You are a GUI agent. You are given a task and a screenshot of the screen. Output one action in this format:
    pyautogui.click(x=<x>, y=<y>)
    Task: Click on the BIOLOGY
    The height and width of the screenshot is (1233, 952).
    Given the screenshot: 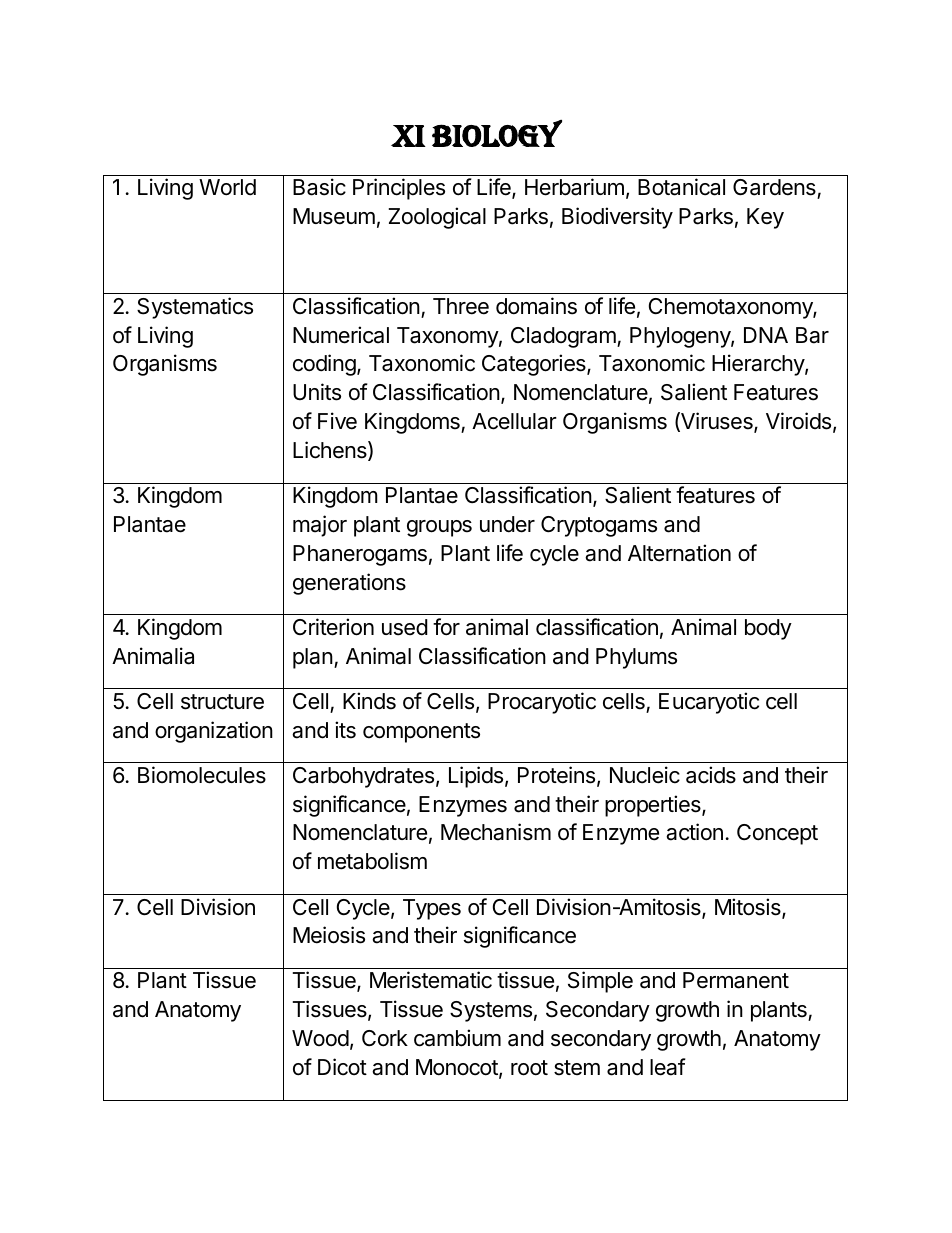 What is the action you would take?
    pyautogui.click(x=497, y=133)
